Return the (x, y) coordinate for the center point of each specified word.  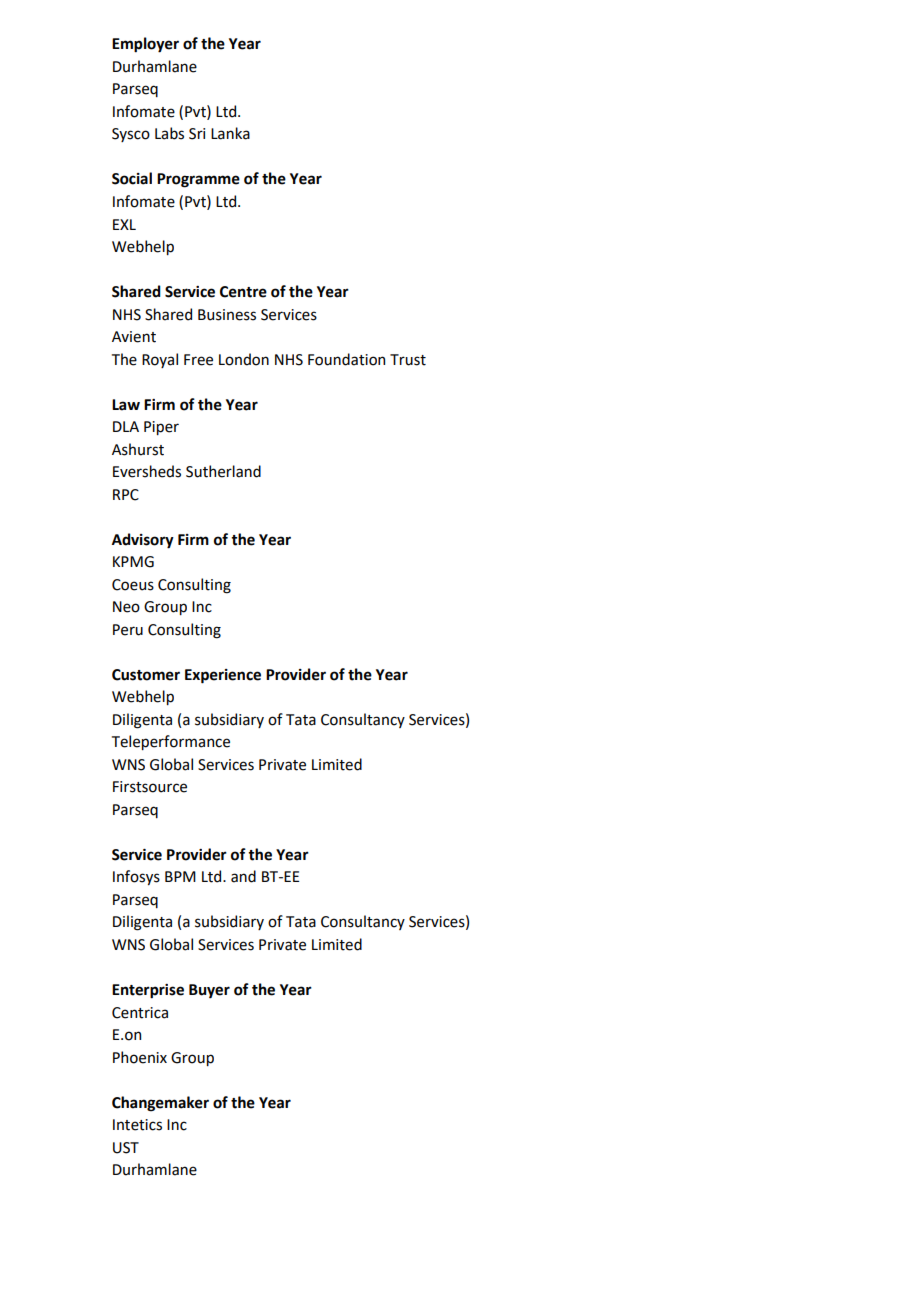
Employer (145, 45)
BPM (180, 876)
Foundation (346, 359)
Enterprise (148, 991)
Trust (408, 360)
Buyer (209, 991)
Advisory (143, 541)
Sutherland (223, 471)
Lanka (230, 133)
